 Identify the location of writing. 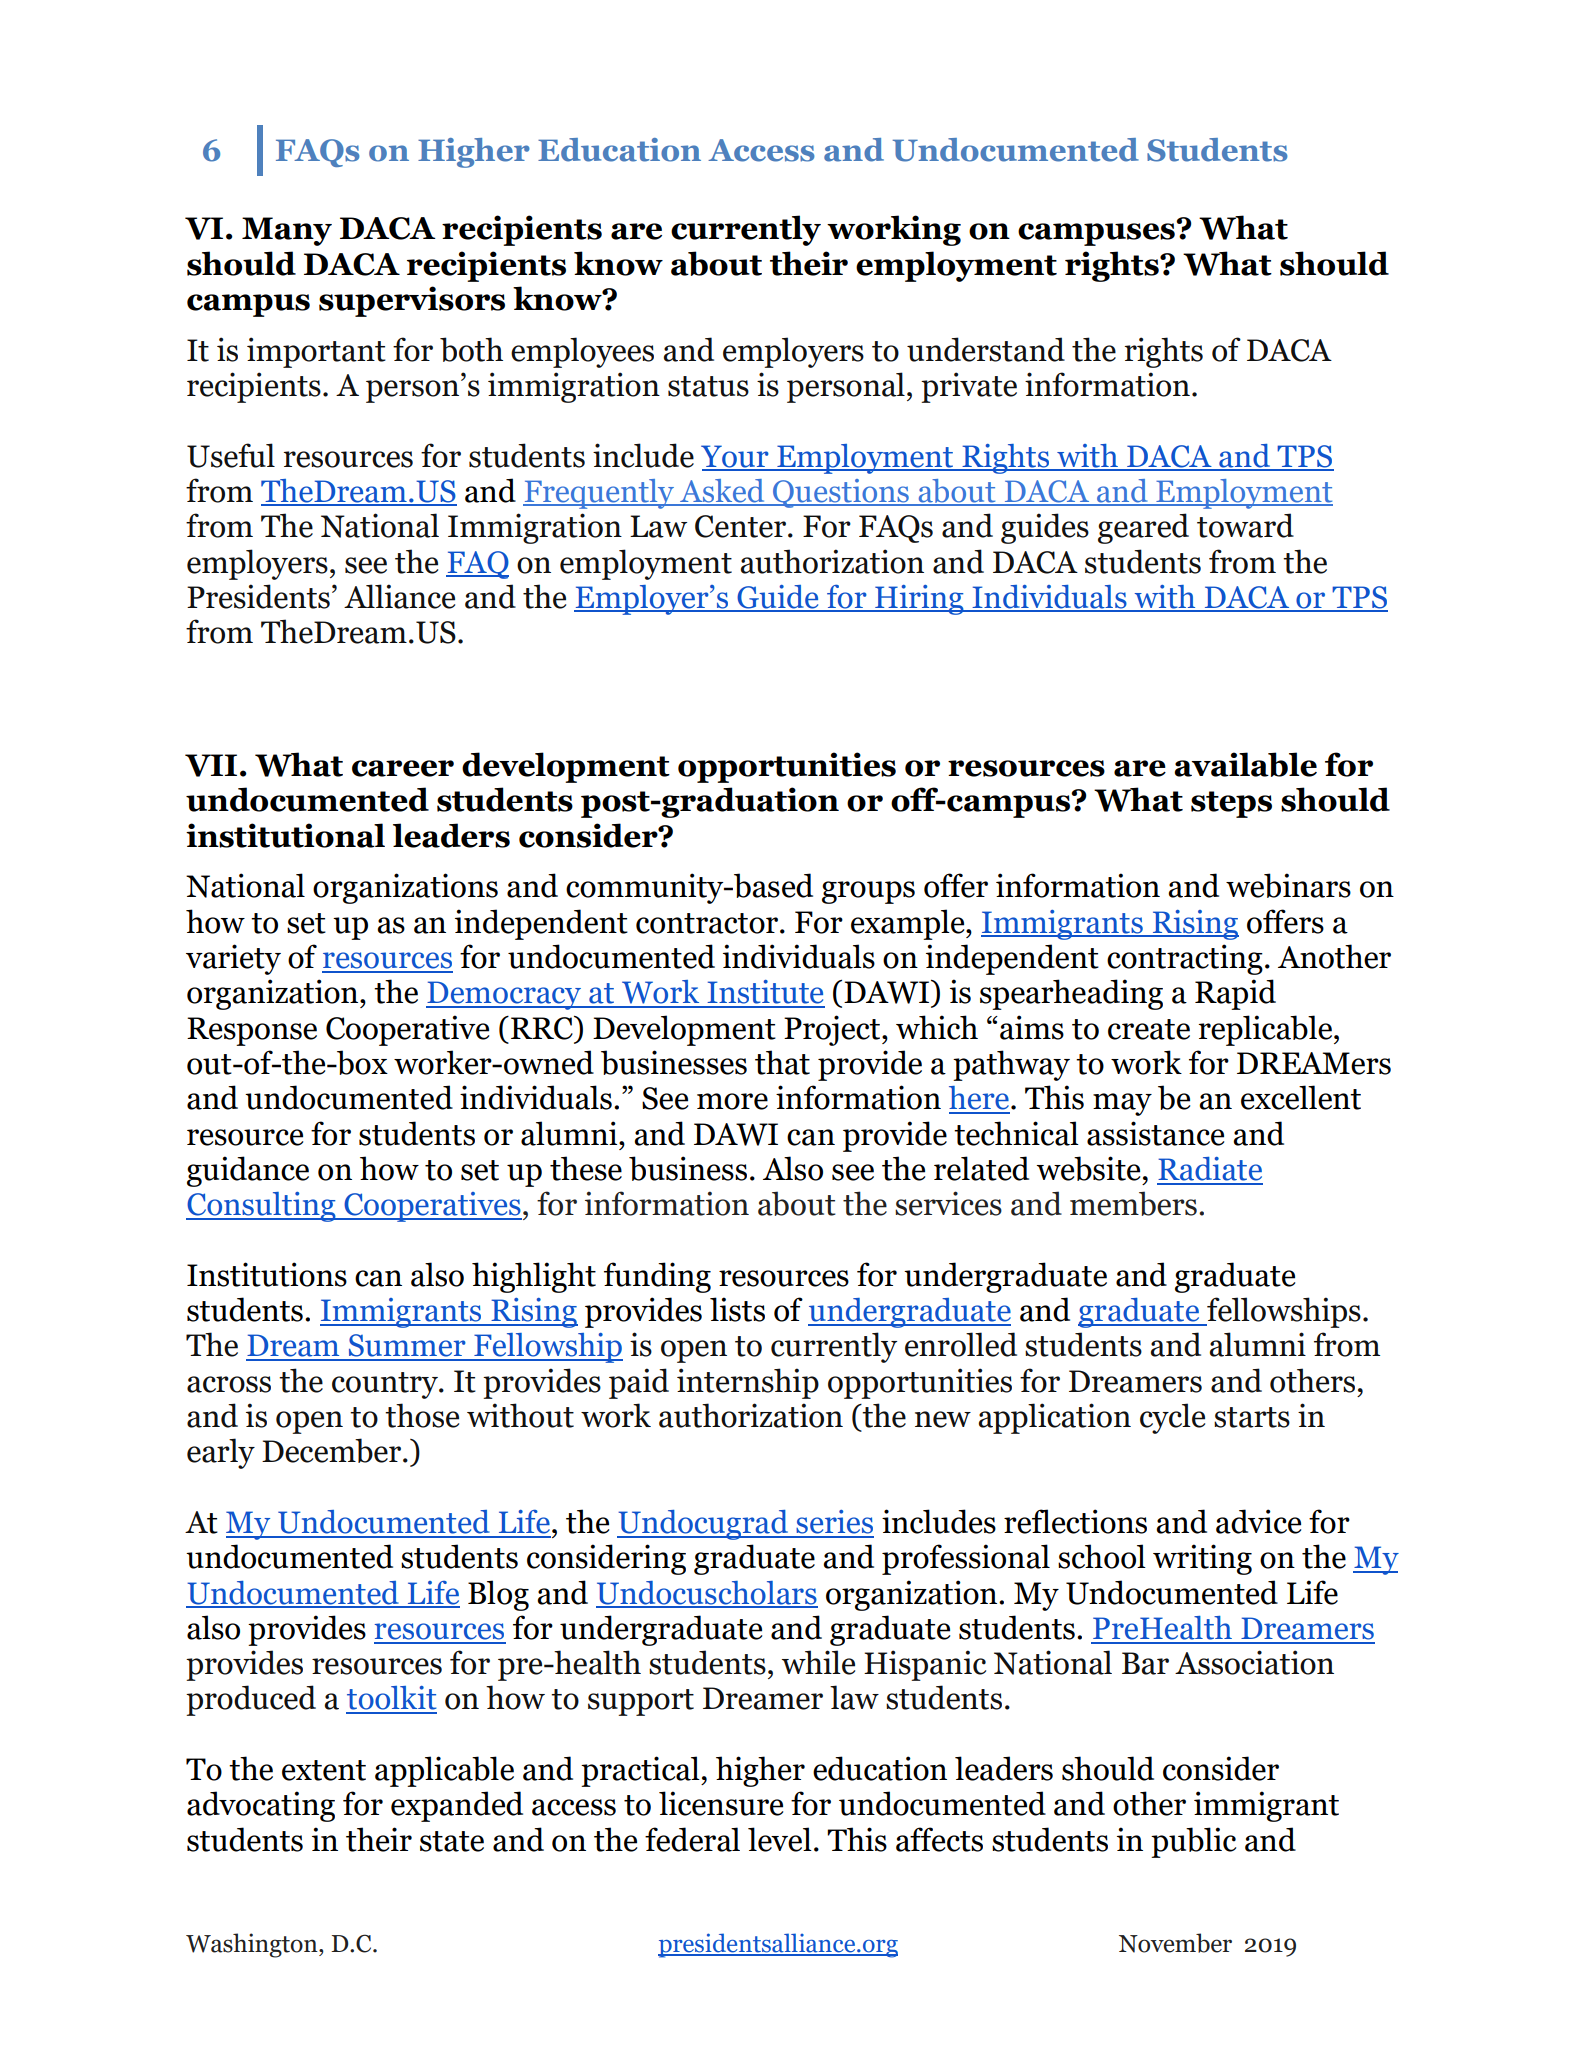
(1202, 1559).
